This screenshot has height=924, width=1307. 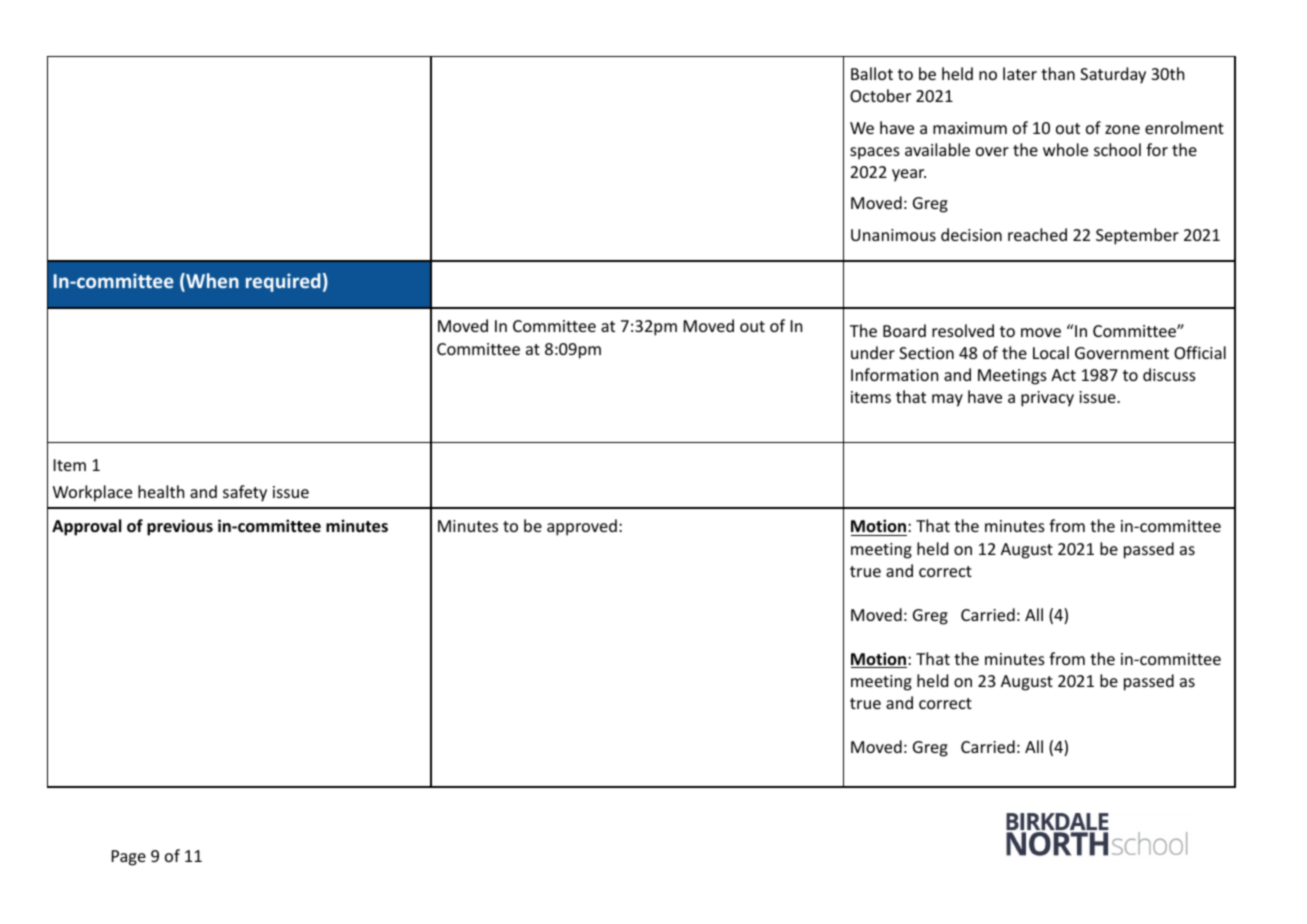 What do you see at coordinates (1047, 399) in the screenshot?
I see `privacy` at bounding box center [1047, 399].
